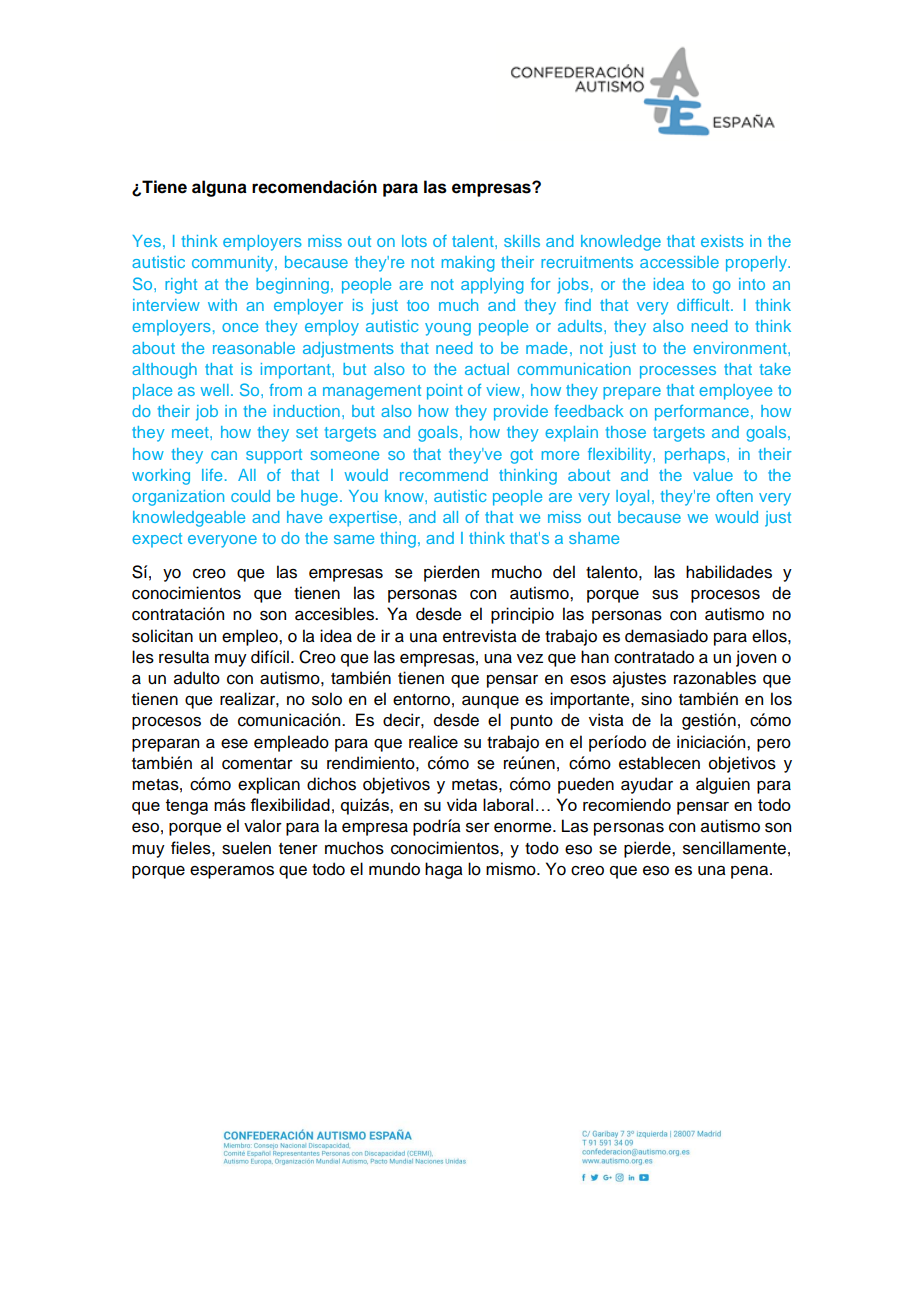 This screenshot has width=924, height=1308. Describe the element at coordinates (722, 241) in the screenshot. I see `exists` at that location.
